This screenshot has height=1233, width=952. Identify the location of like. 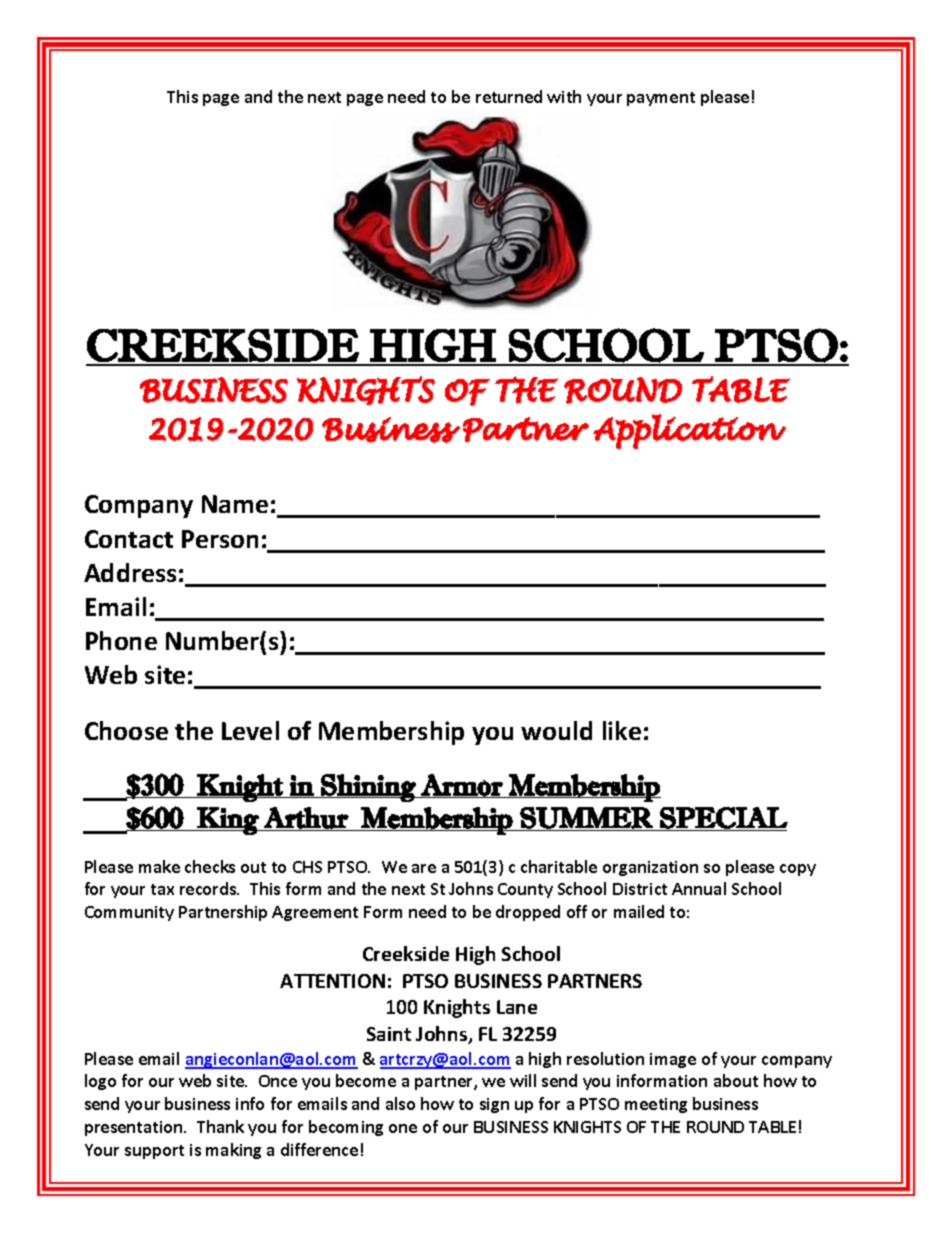
(622, 730).
